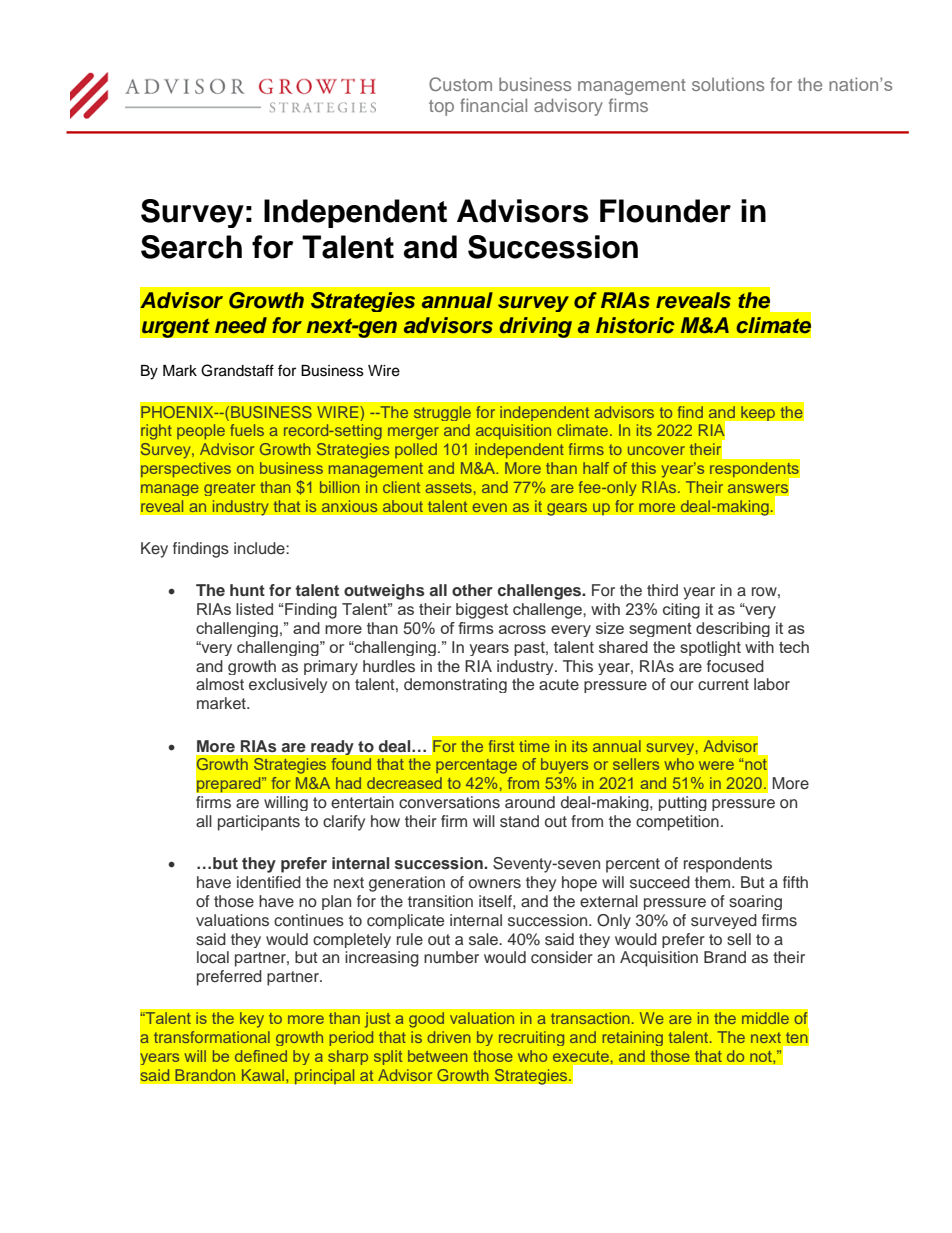 The width and height of the document is (952, 1233). I want to click on were, so click(716, 765).
